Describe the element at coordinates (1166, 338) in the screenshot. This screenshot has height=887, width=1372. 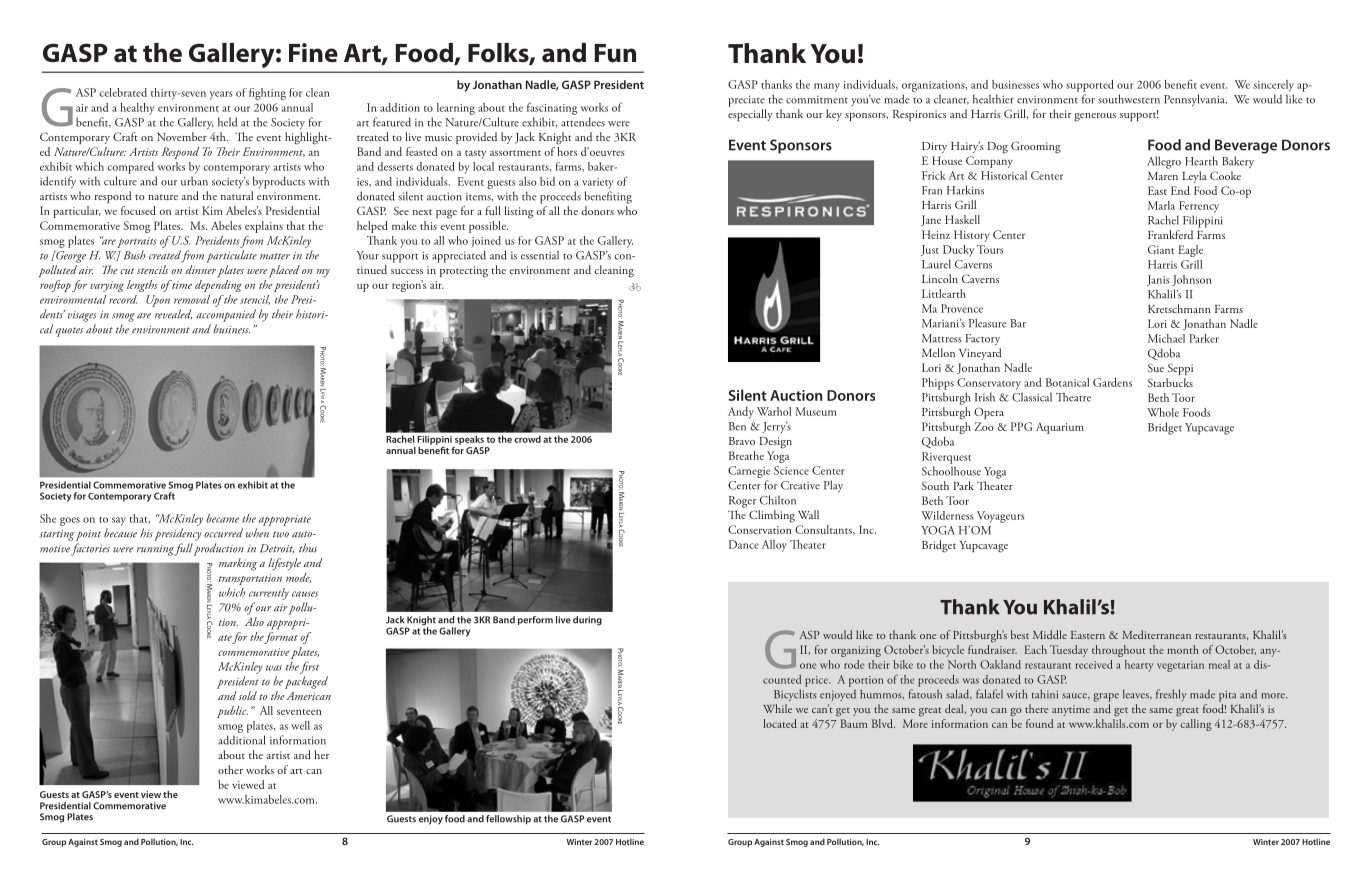
I see `Michael` at that location.
